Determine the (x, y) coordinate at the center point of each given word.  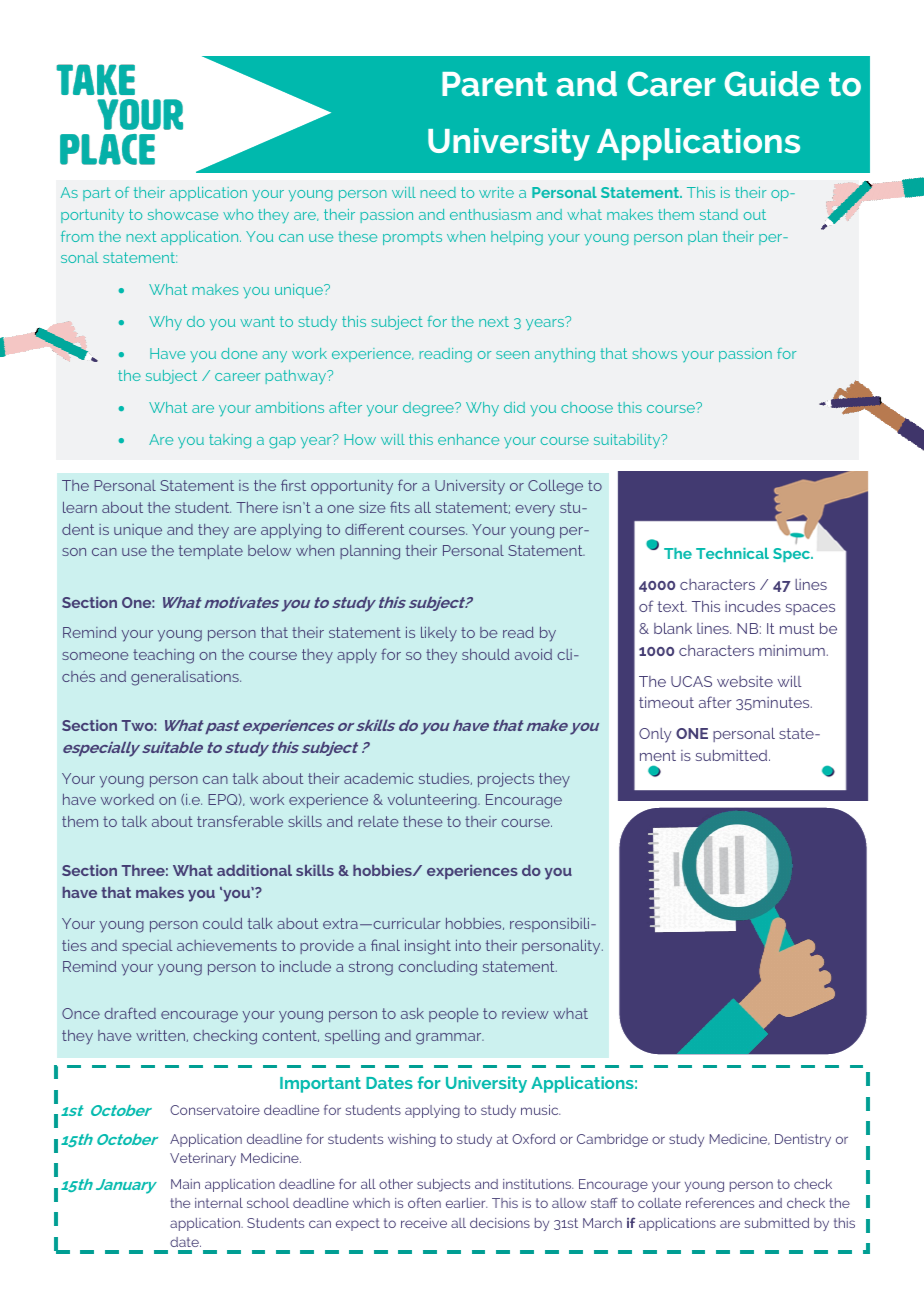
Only (655, 735)
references (720, 1202)
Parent (495, 84)
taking (230, 441)
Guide (772, 83)
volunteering (433, 801)
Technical (732, 553)
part (97, 194)
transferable (240, 821)
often (424, 1202)
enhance (468, 439)
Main (185, 1184)
